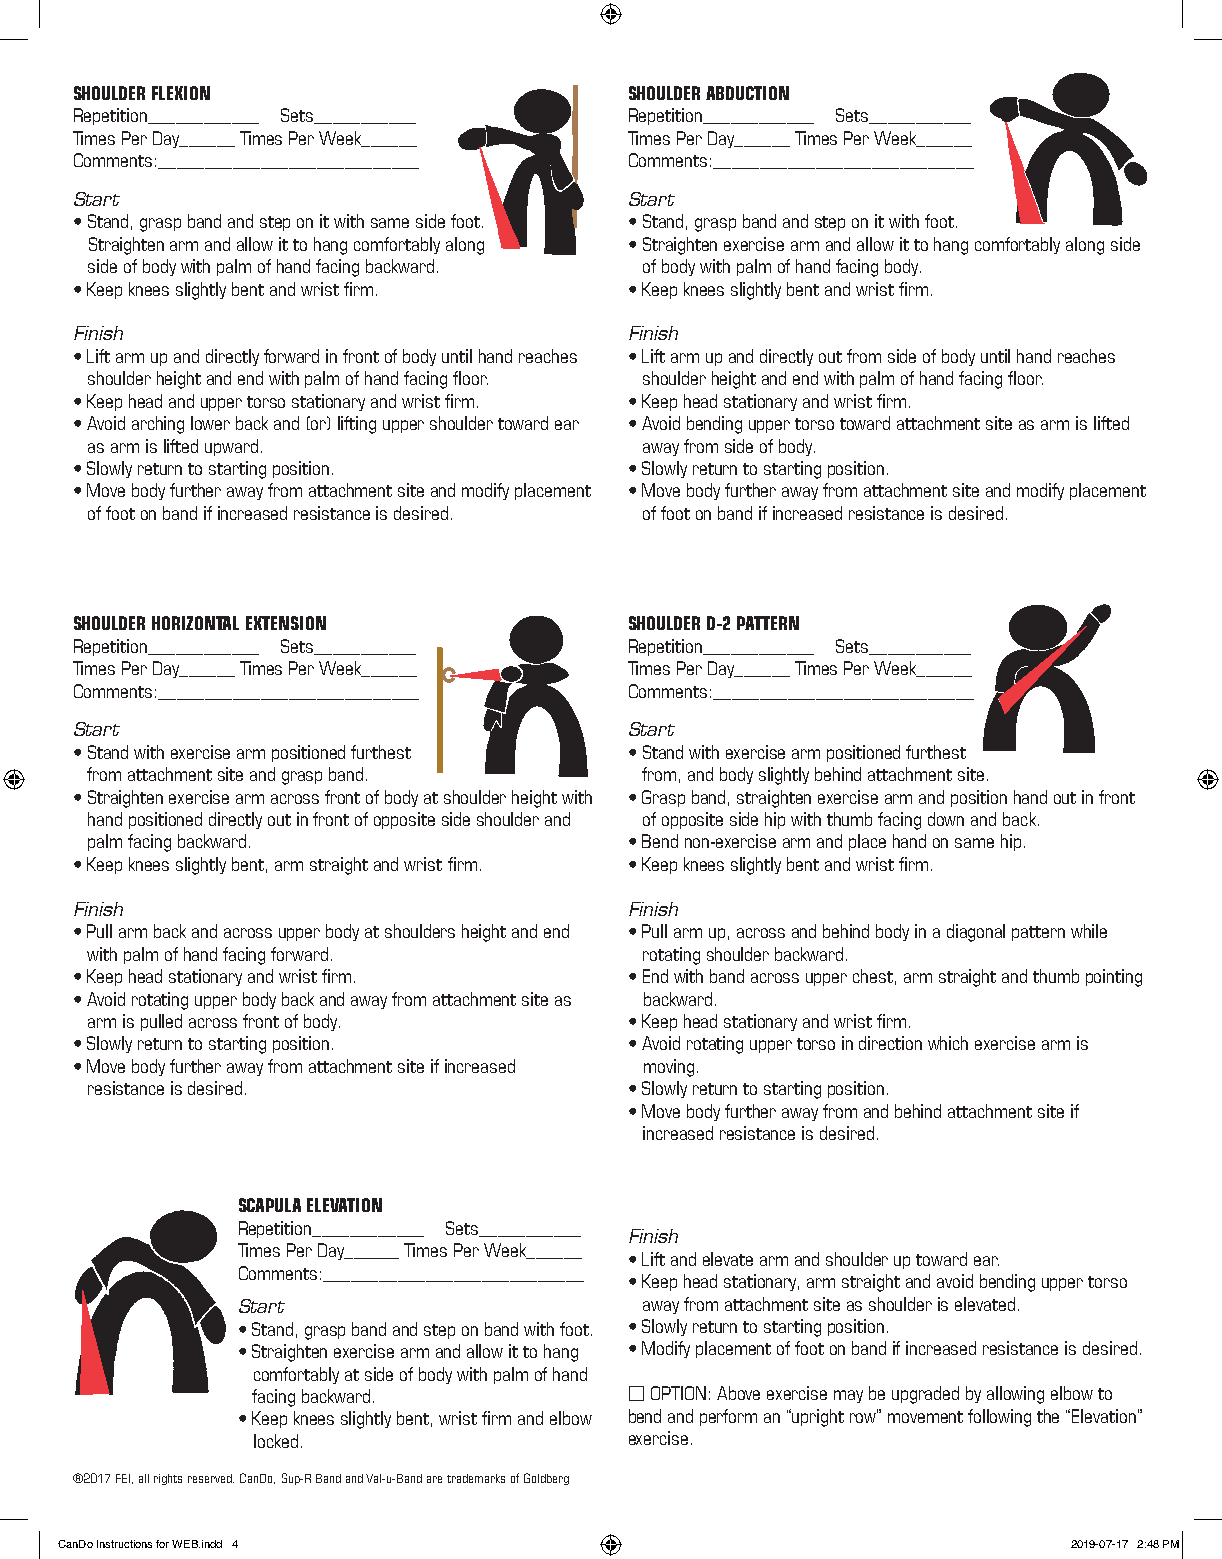 The height and width of the screenshot is (1559, 1222). I want to click on reserved, so click(211, 1478).
